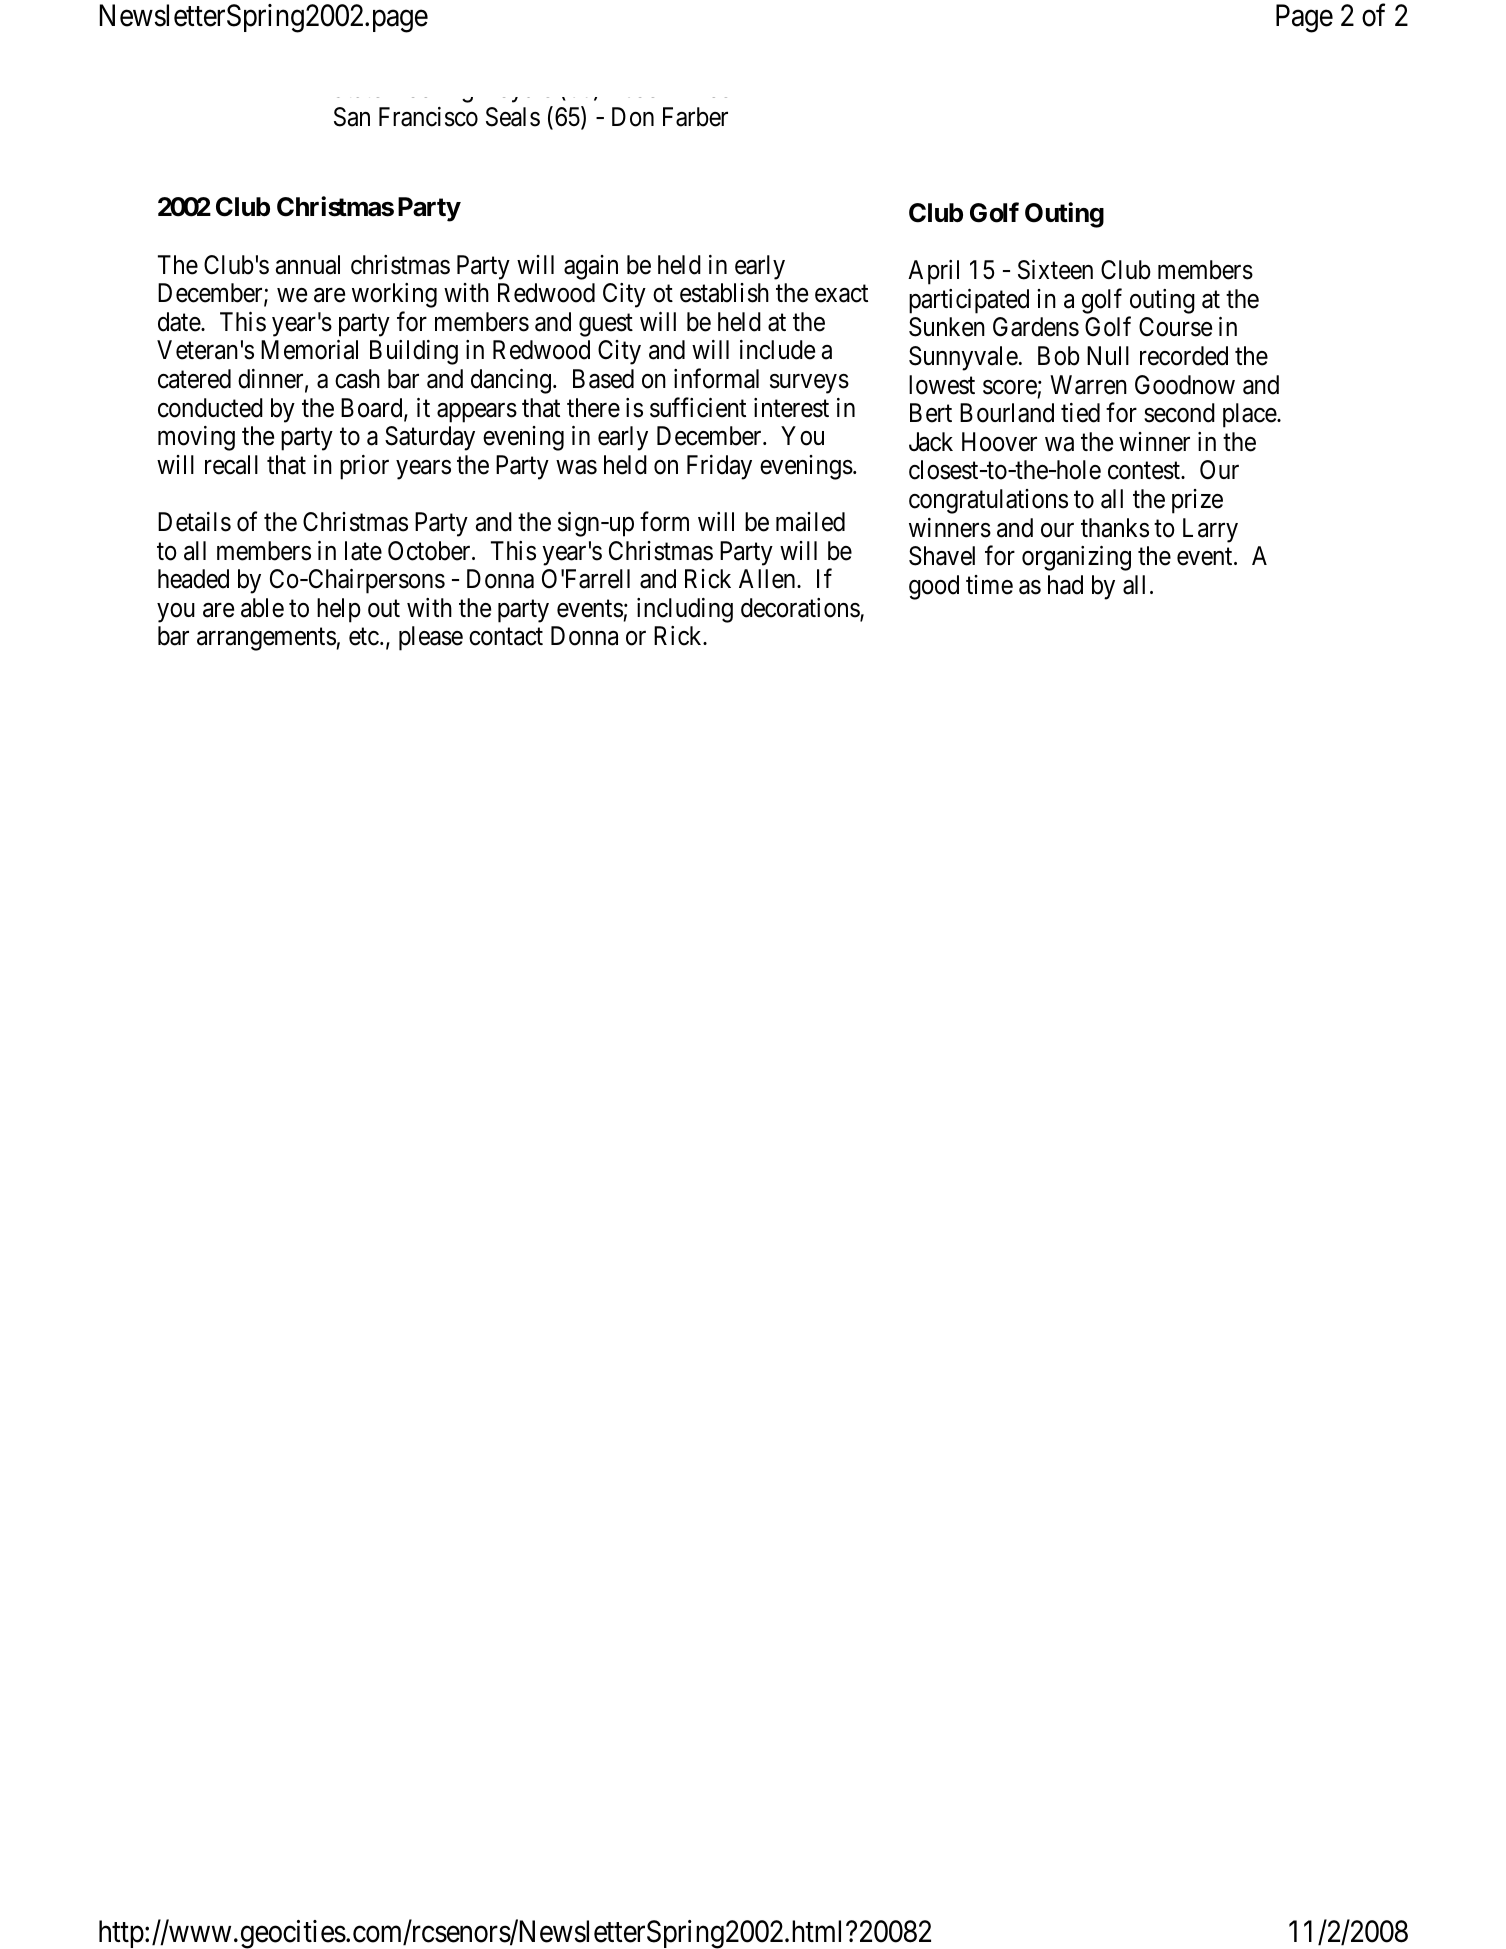 This document has height=1949, width=1506. What do you see at coordinates (719, 467) in the document?
I see `Friday` at bounding box center [719, 467].
